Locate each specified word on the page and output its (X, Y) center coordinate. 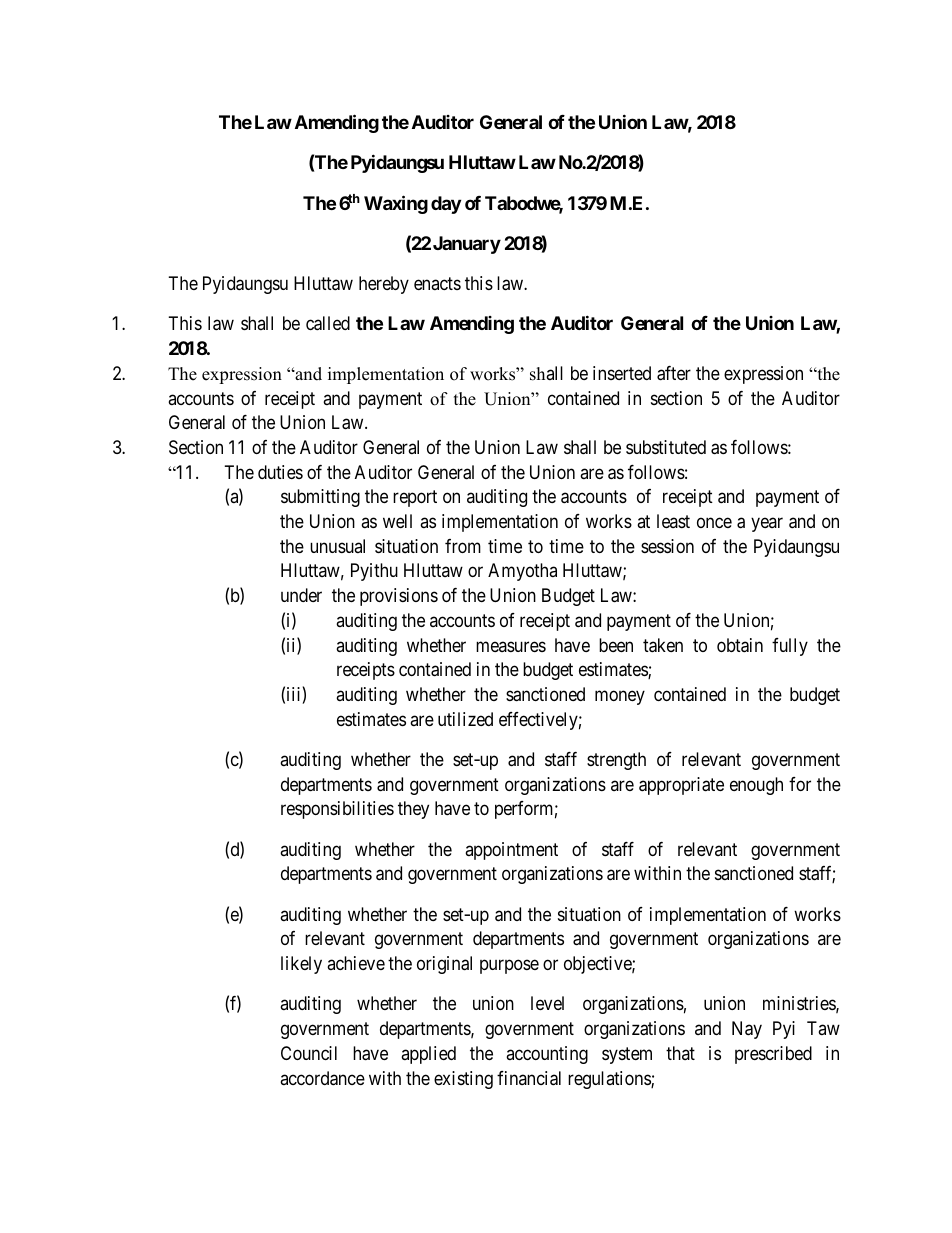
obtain (740, 645)
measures (511, 646)
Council (309, 1053)
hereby (384, 285)
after (674, 373)
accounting (547, 1055)
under (301, 595)
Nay (747, 1030)
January (467, 245)
